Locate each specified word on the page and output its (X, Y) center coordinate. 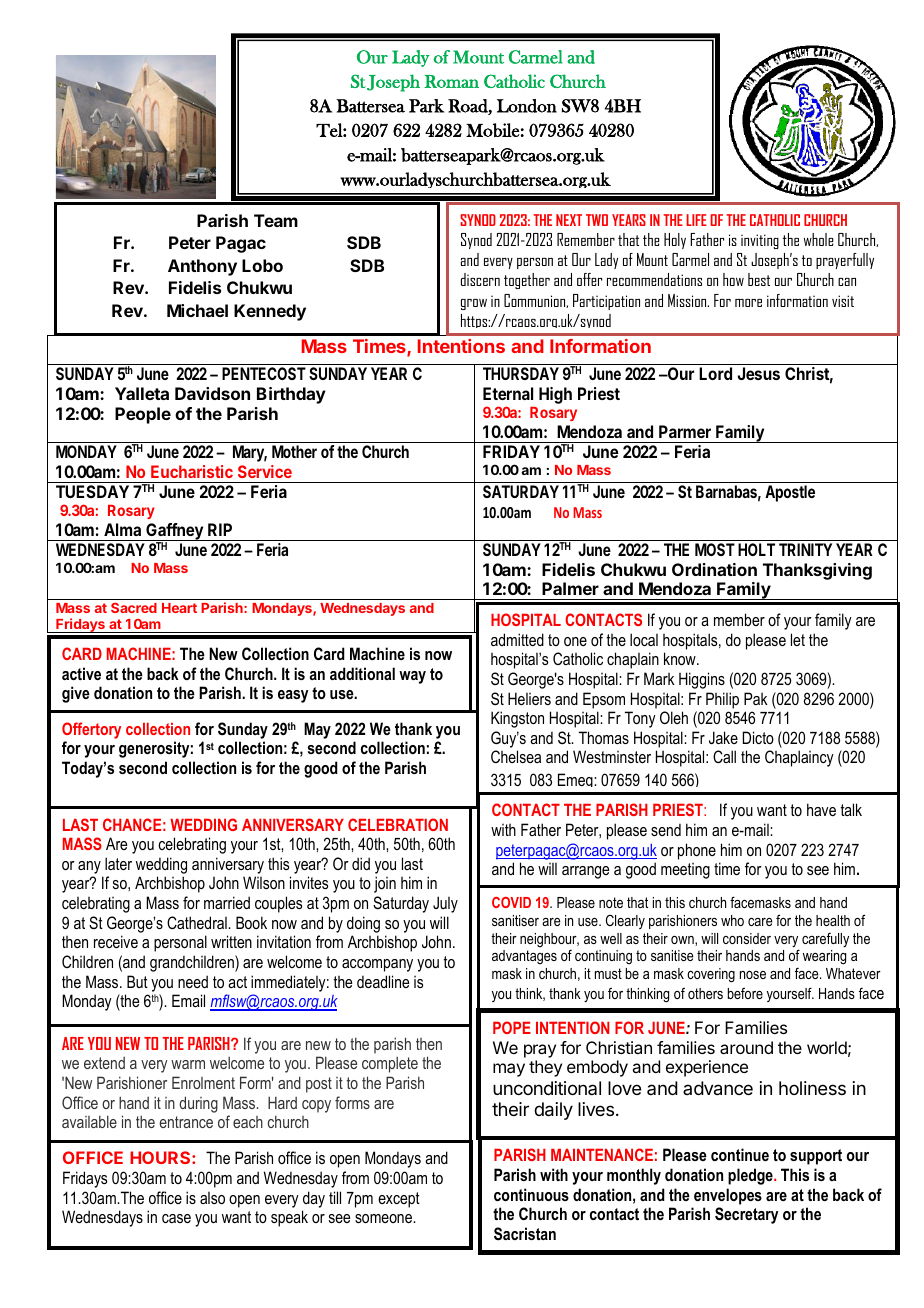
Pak (756, 698)
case (176, 1218)
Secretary (746, 1215)
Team (276, 220)
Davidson (212, 393)
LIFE (696, 220)
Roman (451, 81)
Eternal (508, 393)
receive (116, 941)
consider (747, 938)
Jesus (758, 373)
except (399, 1200)
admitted (517, 639)
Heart (179, 608)
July (445, 904)
